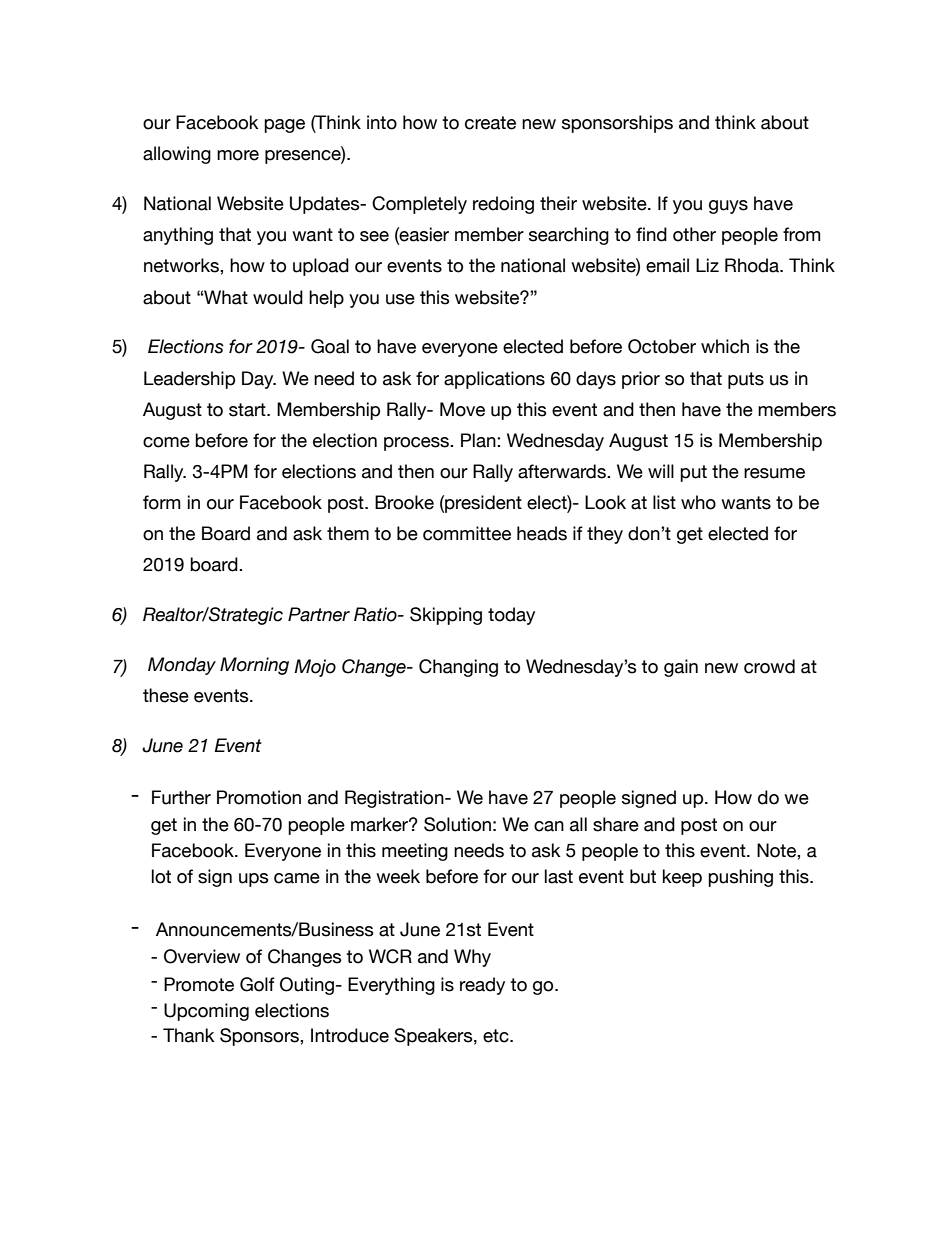  I want to click on ready, so click(482, 986).
